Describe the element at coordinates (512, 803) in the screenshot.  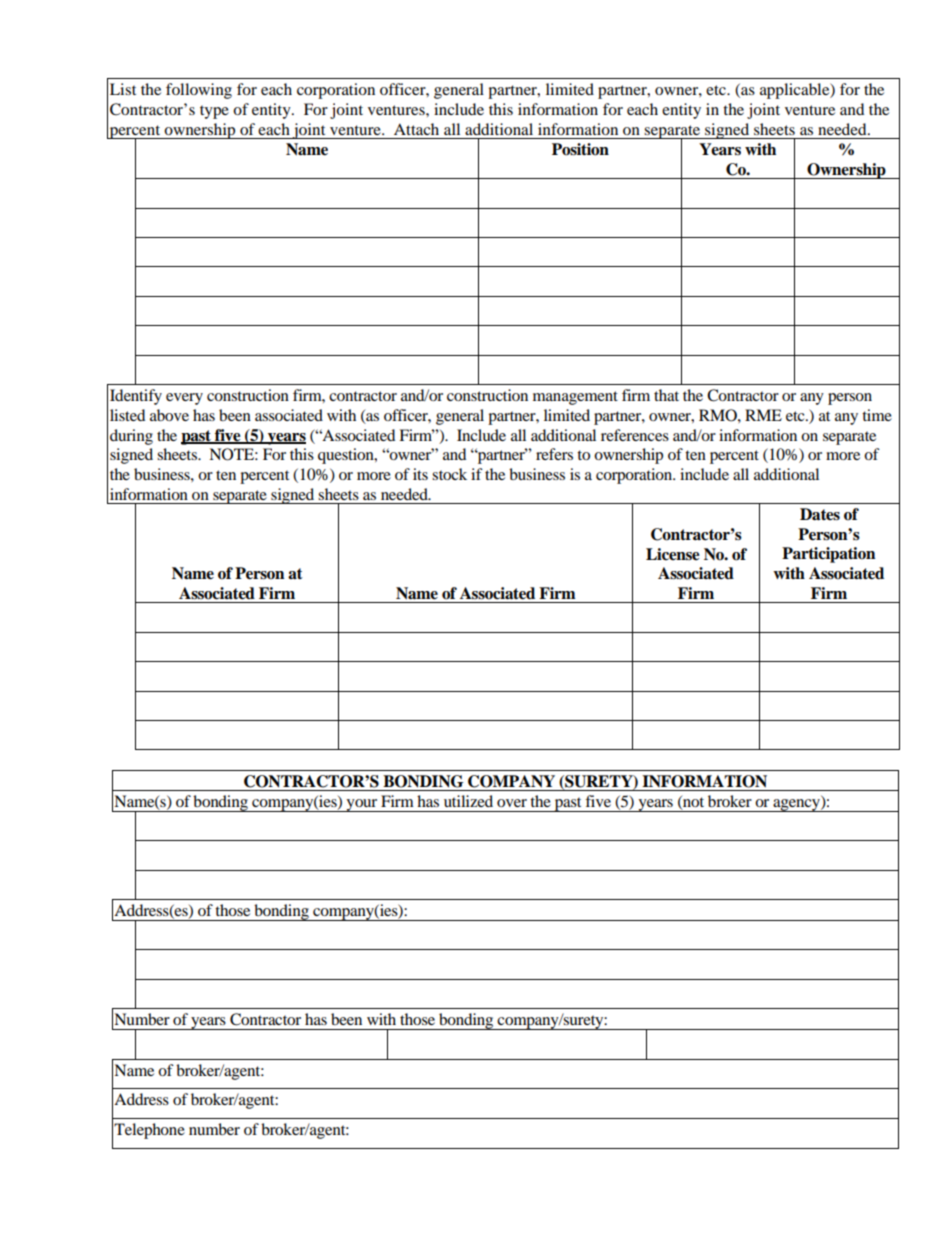
I see `over` at that location.
